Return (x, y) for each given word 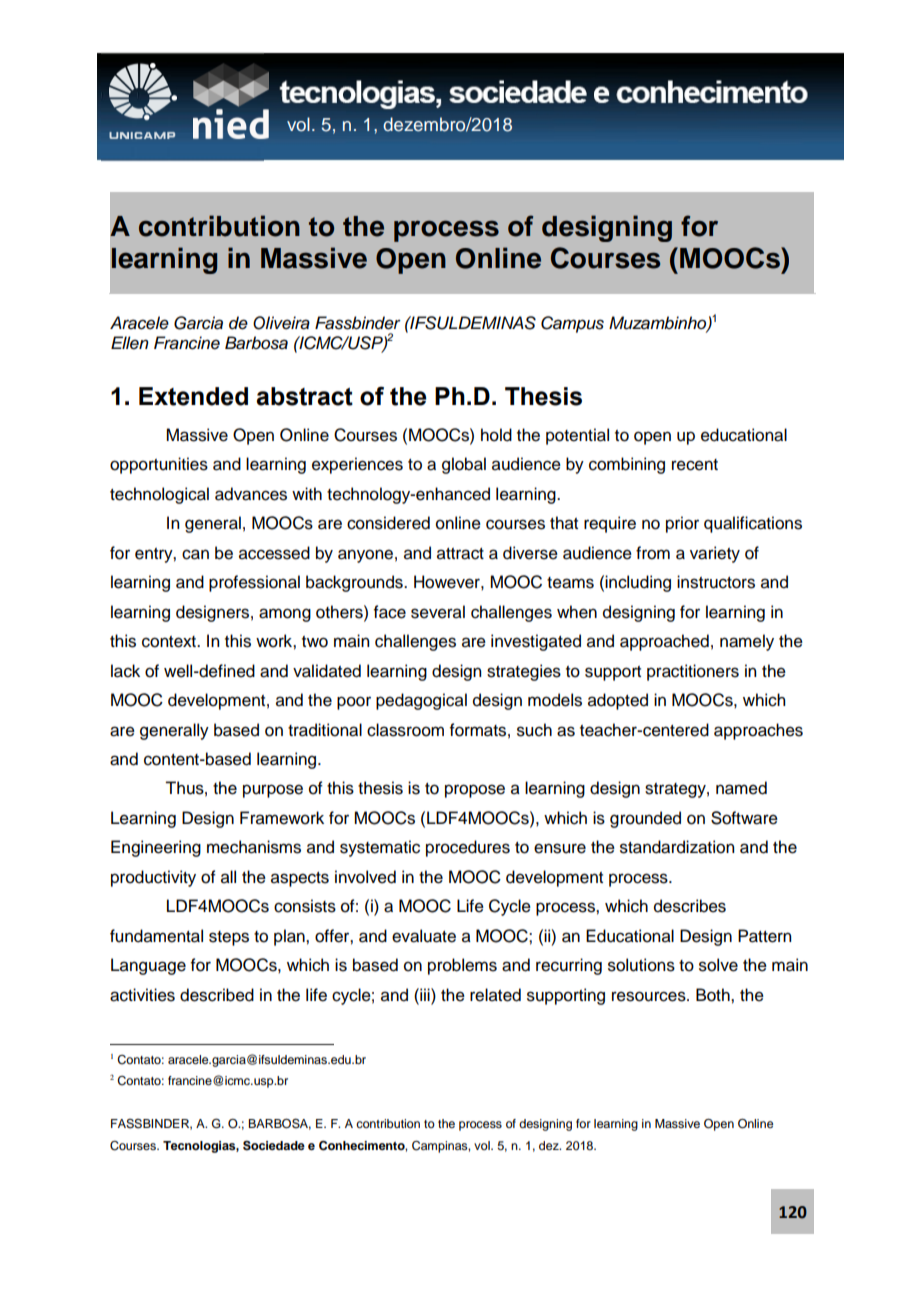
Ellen (130, 343)
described (217, 995)
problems (462, 966)
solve (718, 965)
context (170, 642)
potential (577, 436)
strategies (524, 672)
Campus (572, 324)
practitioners (693, 672)
